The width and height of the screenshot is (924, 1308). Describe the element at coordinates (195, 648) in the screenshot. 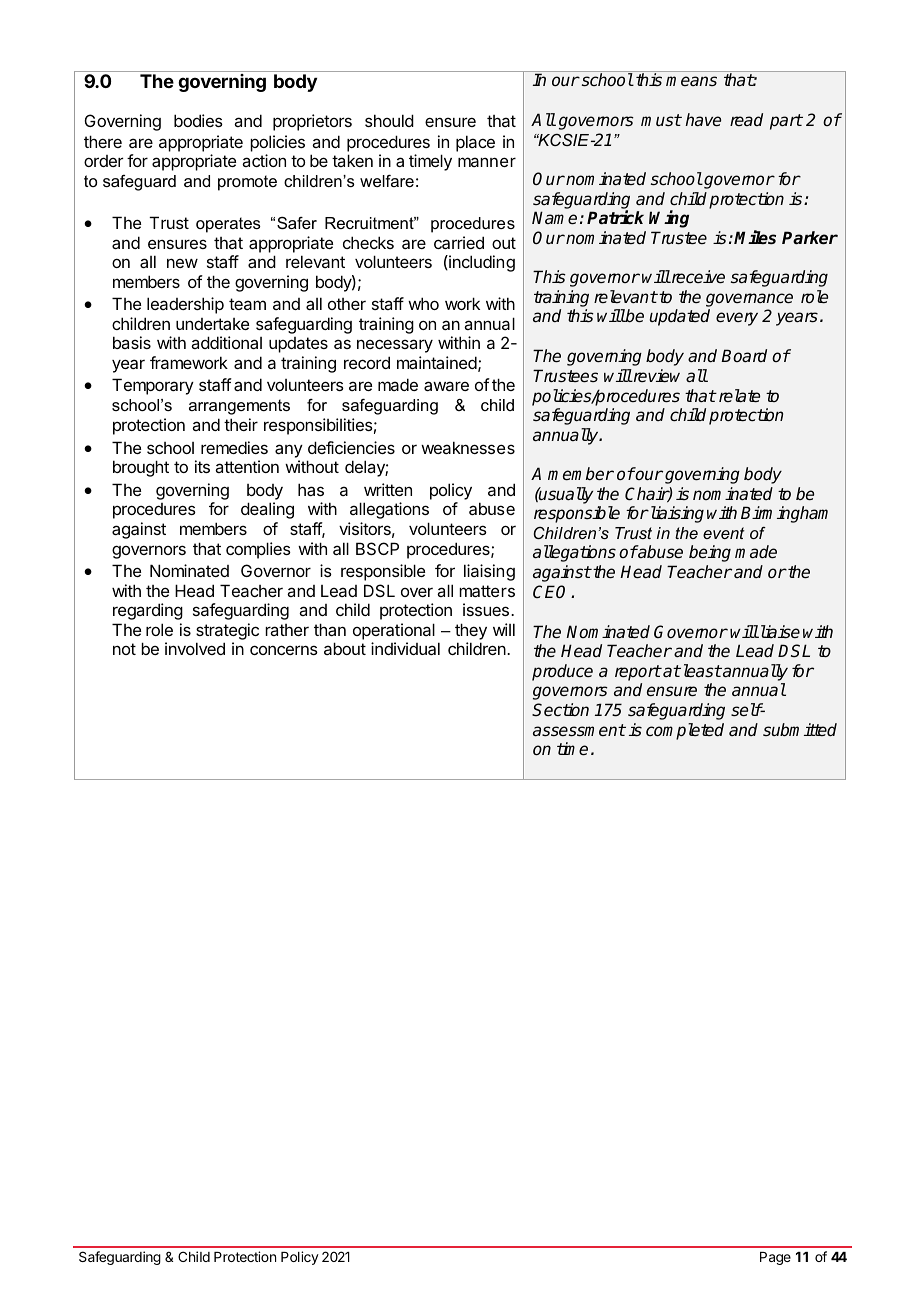

I see `involved` at that location.
